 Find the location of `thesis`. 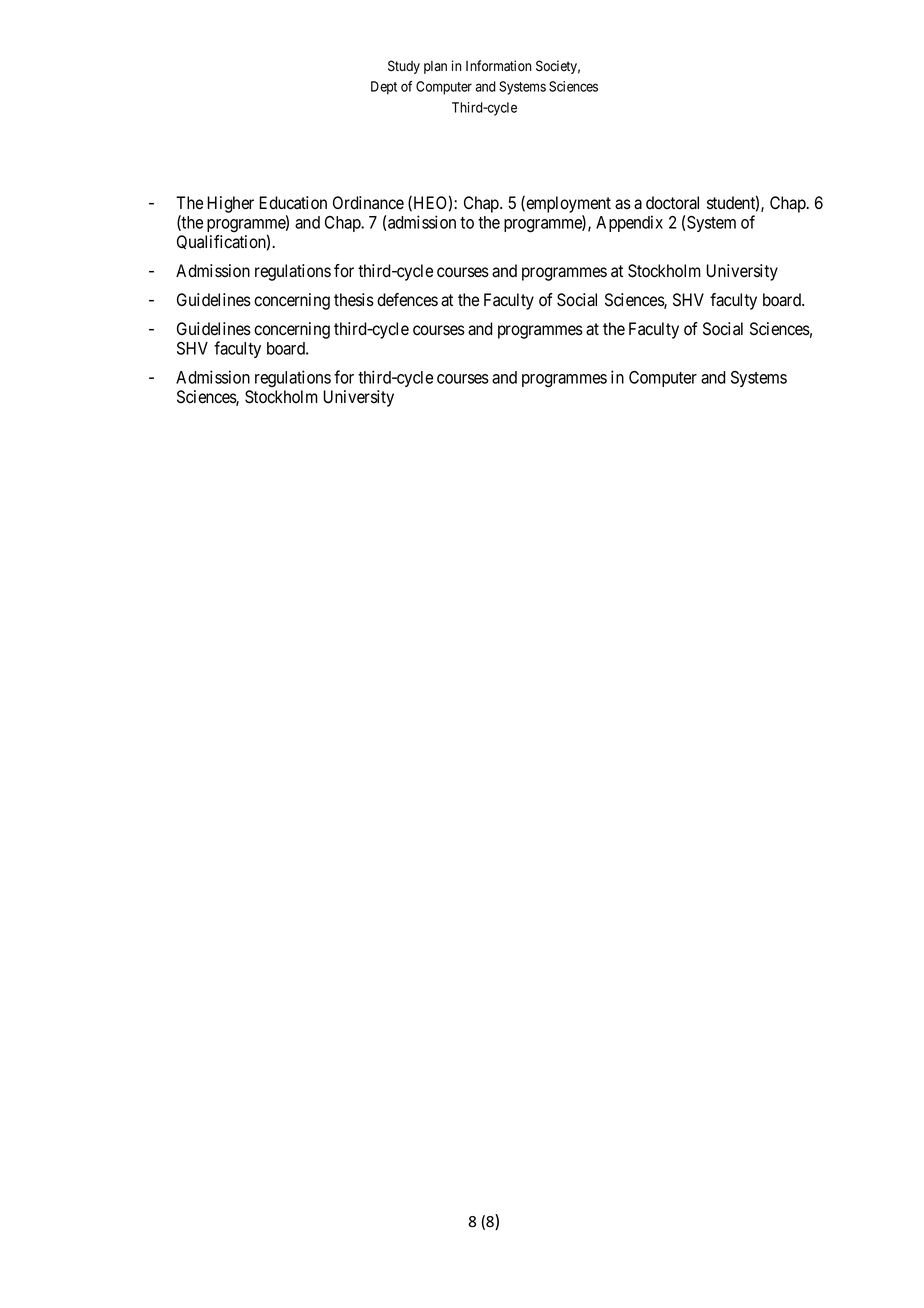

thesis is located at coordinates (354, 300).
